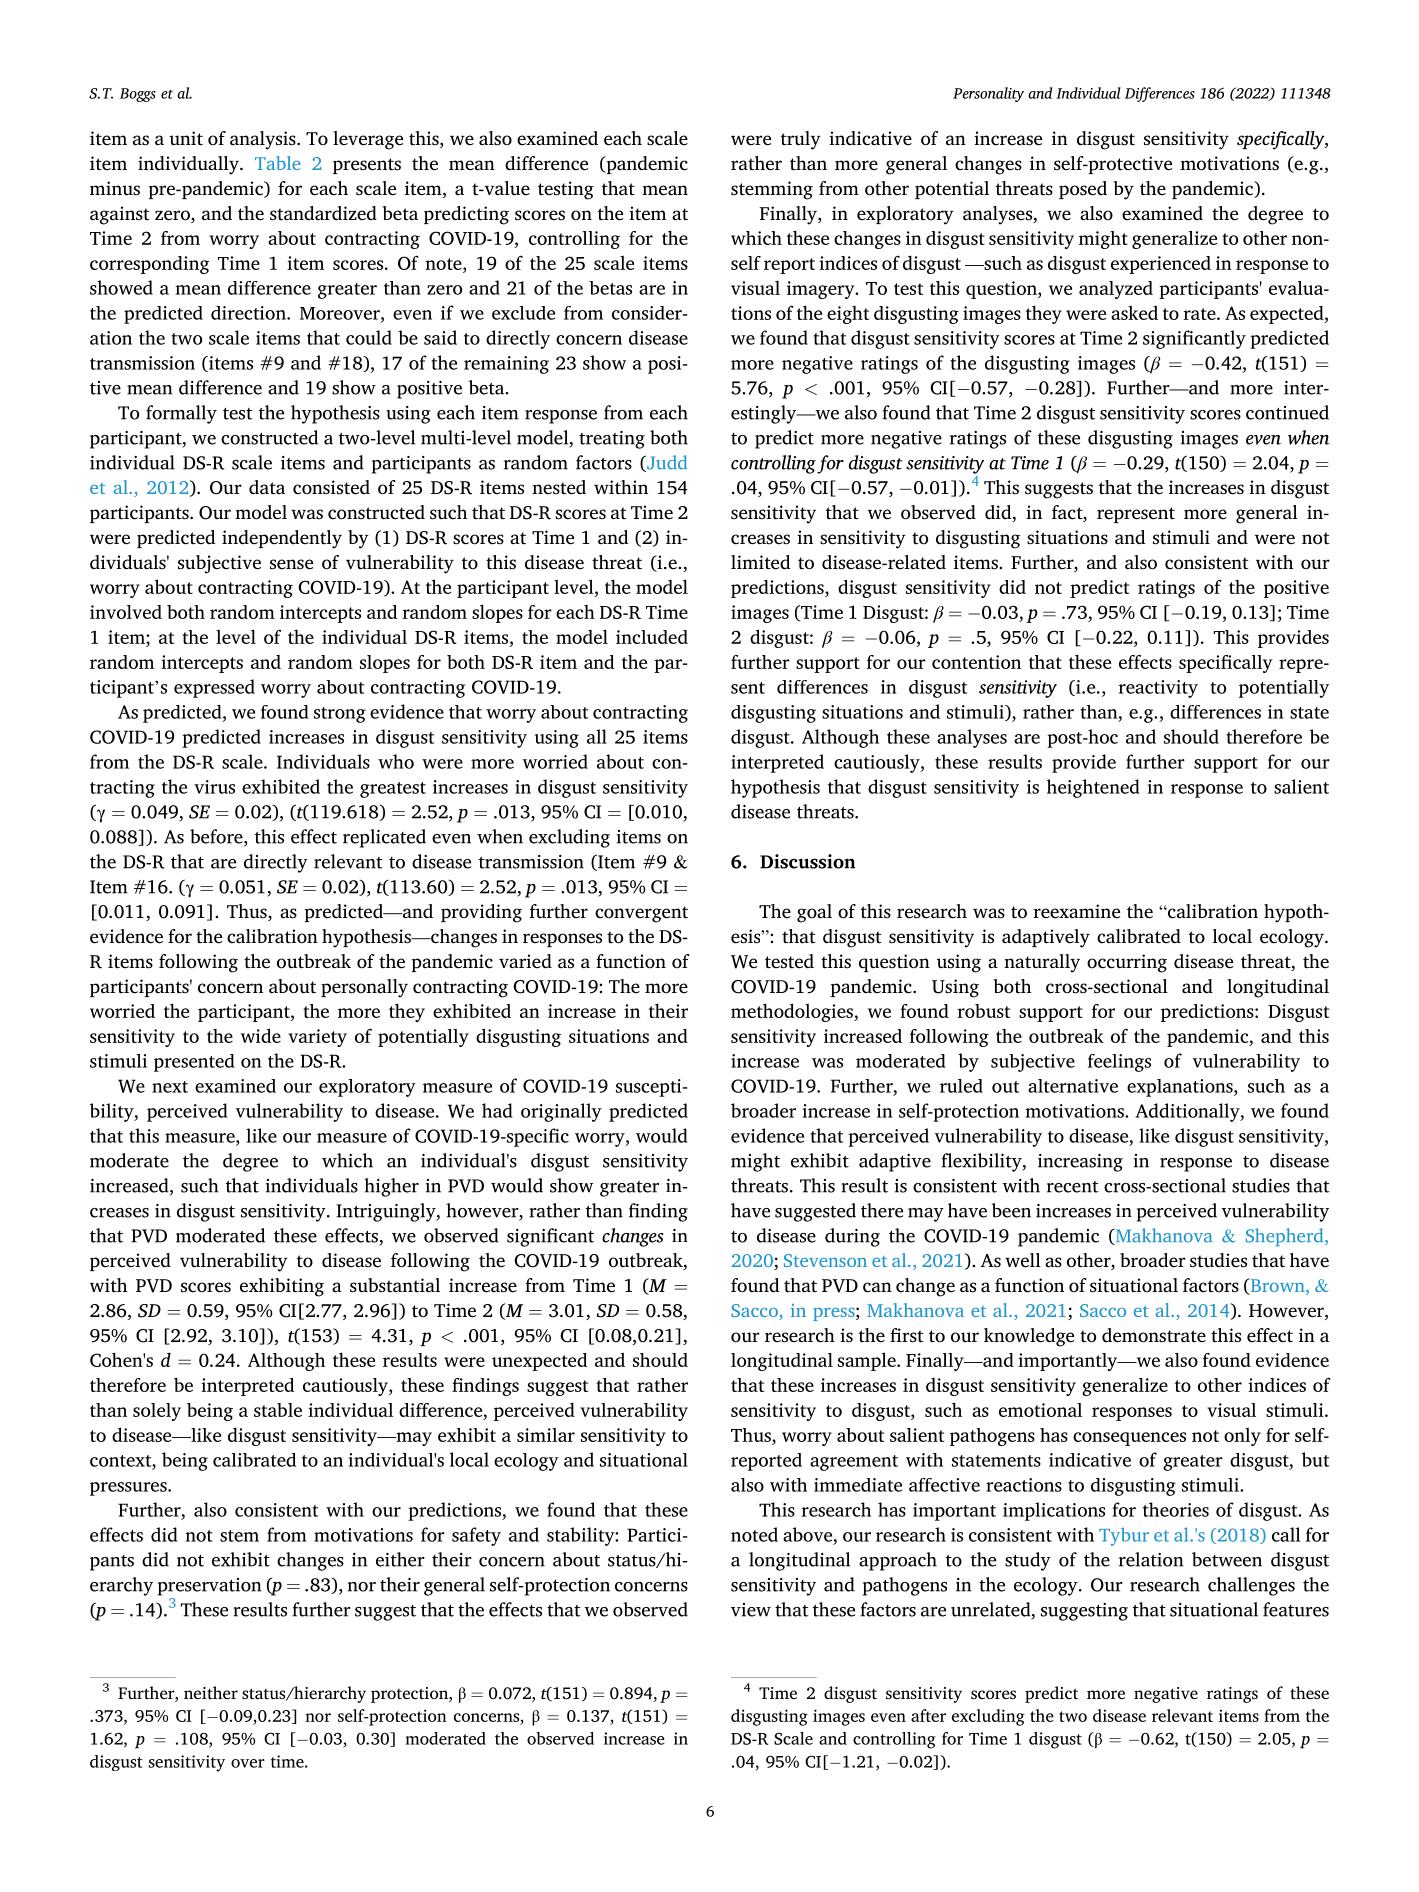  I want to click on wide, so click(261, 1035).
